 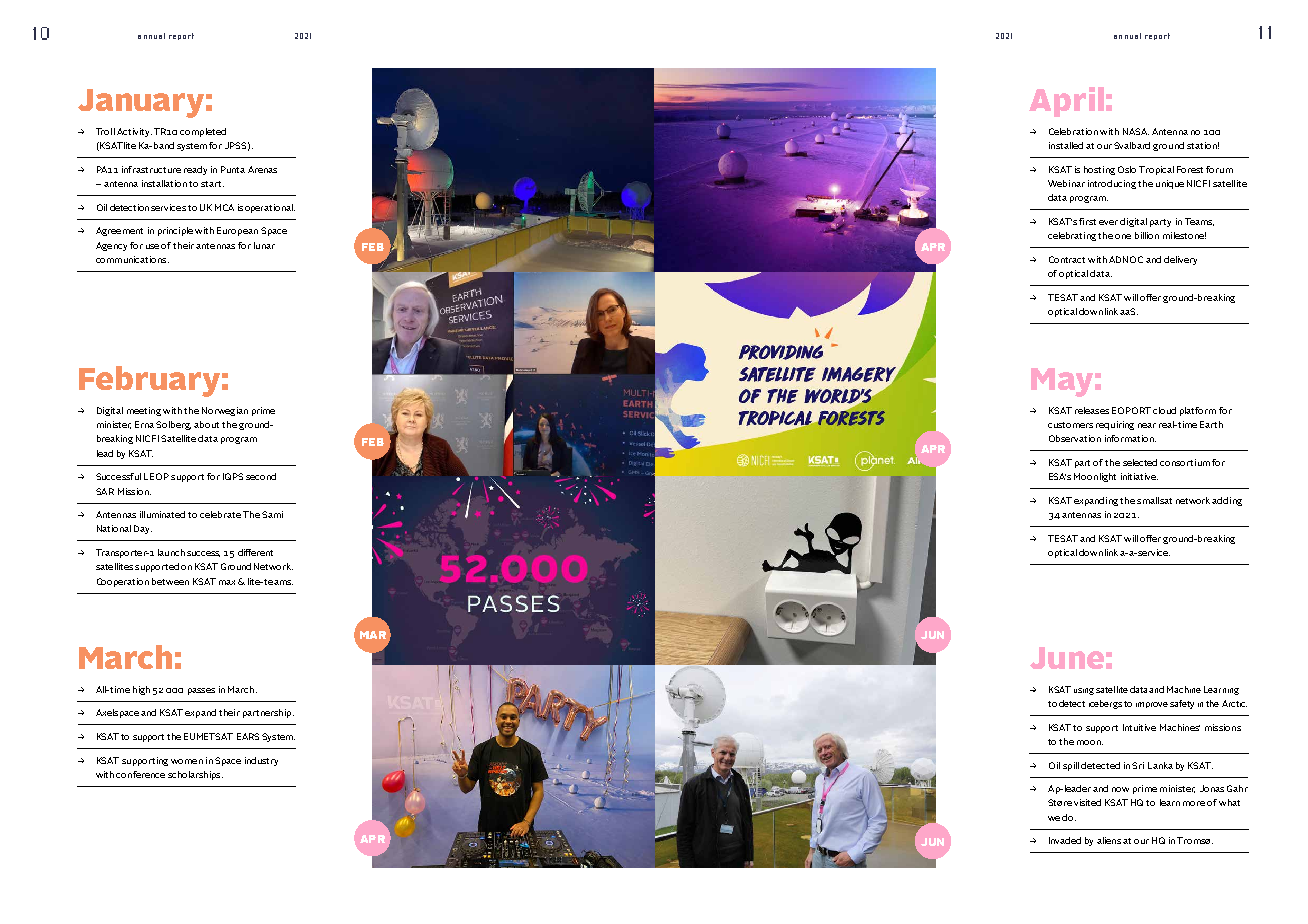 What do you see at coordinates (1066, 145) in the screenshot?
I see `installed` at bounding box center [1066, 145].
